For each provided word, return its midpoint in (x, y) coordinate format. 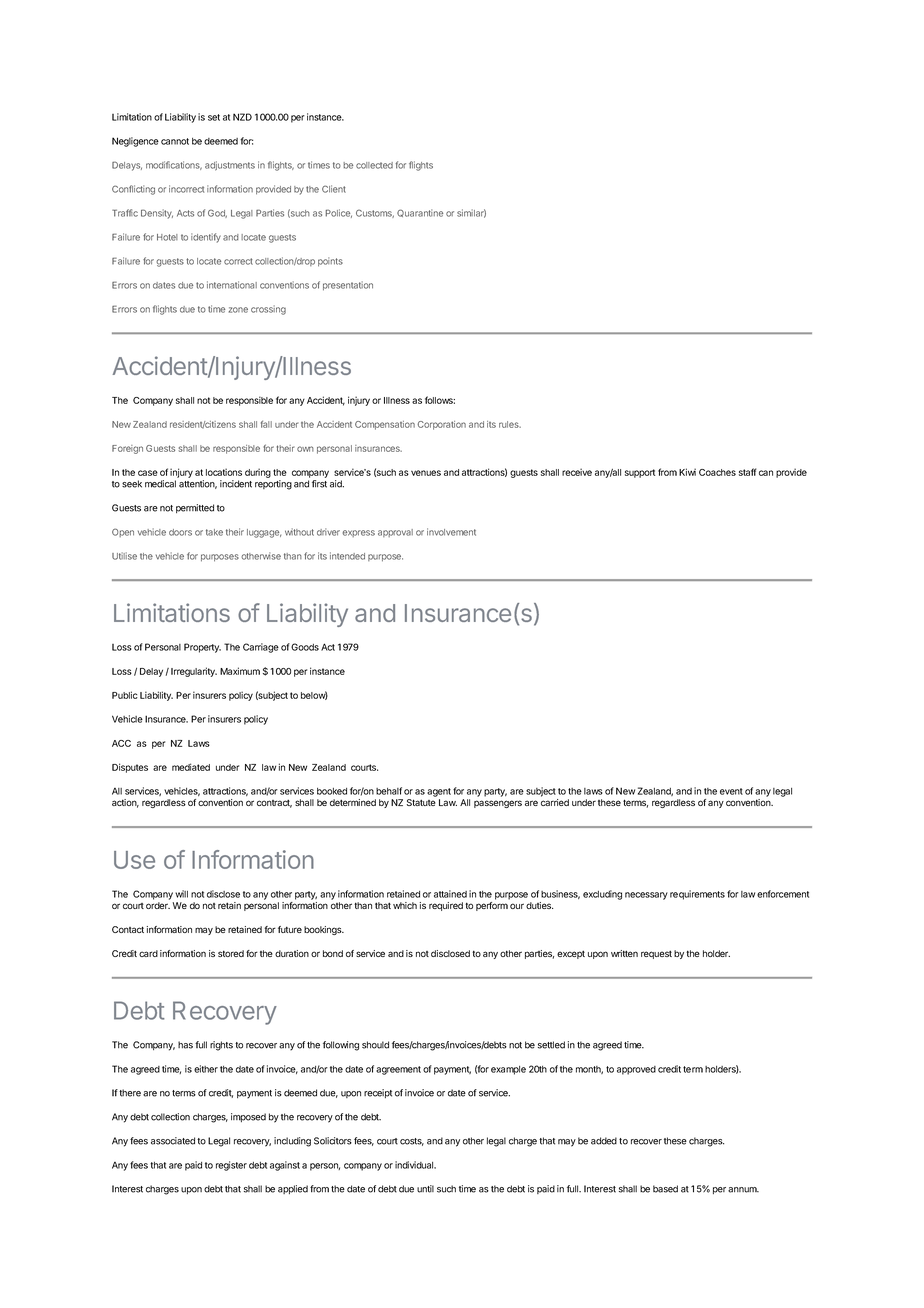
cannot (175, 141)
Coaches (717, 472)
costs (412, 1142)
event (731, 791)
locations (224, 472)
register (231, 1166)
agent (439, 792)
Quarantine (420, 213)
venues (426, 473)
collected (374, 165)
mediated (191, 767)
